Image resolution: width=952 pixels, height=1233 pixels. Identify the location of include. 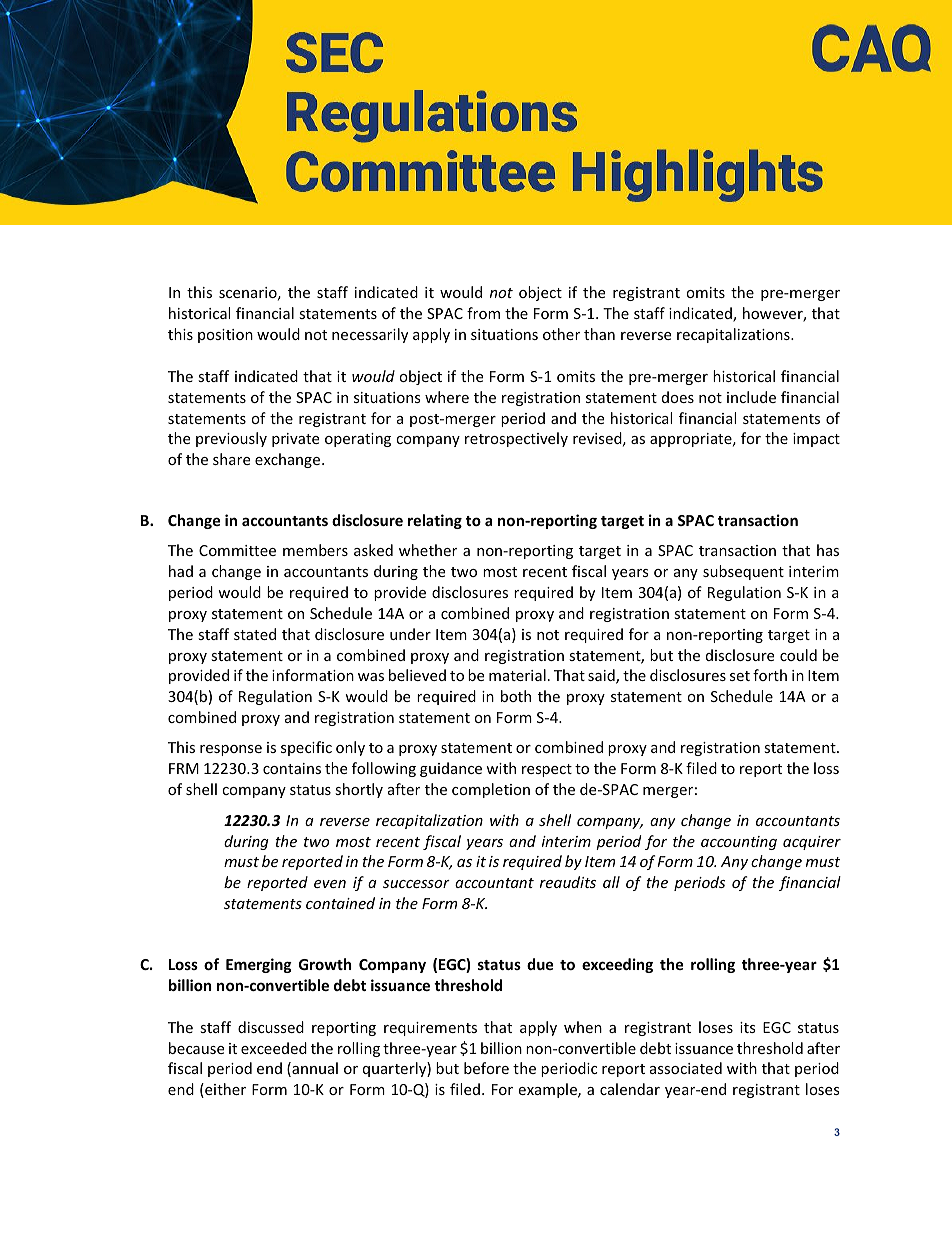
(751, 397).
